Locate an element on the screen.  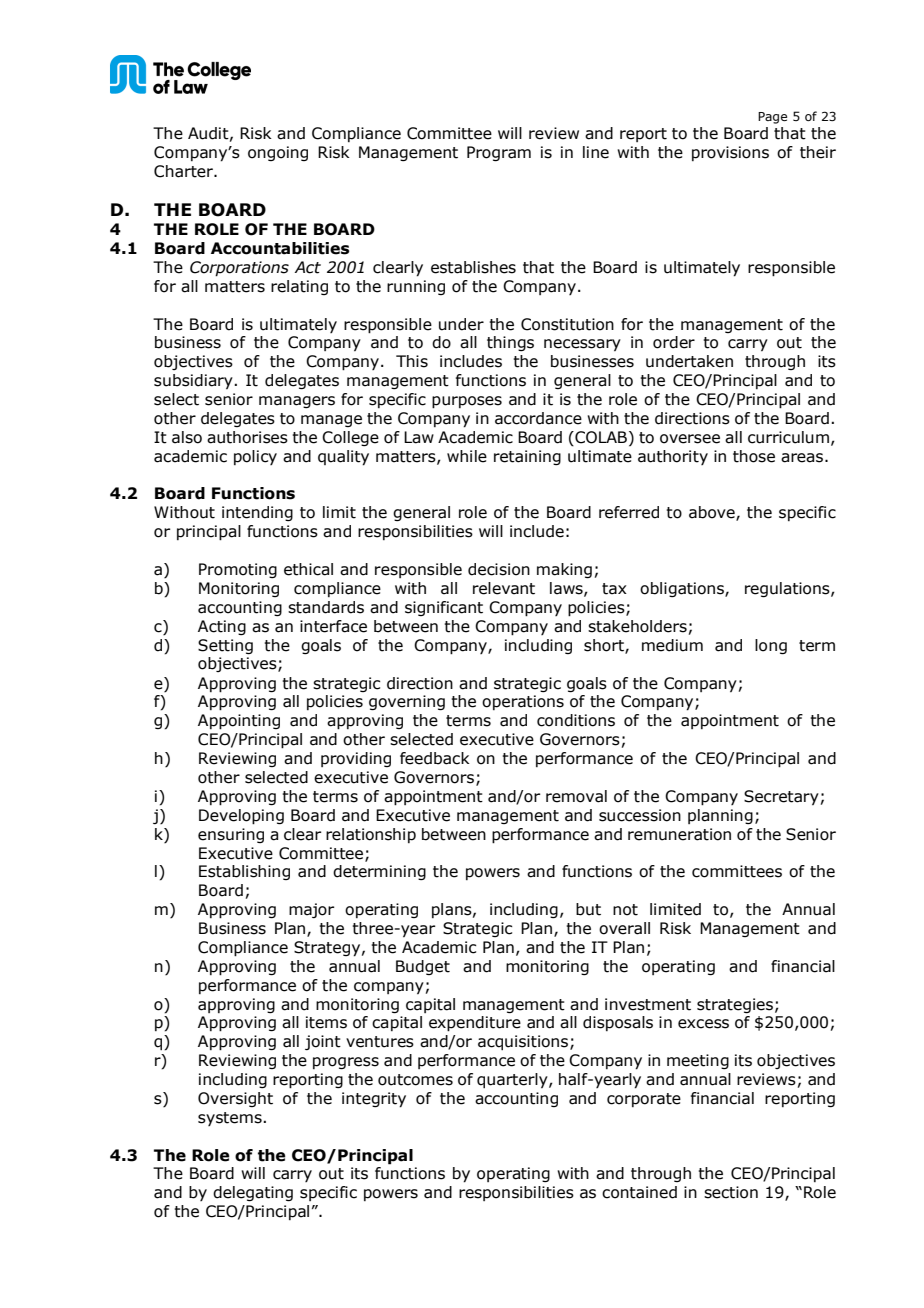
Setting is located at coordinates (225, 646).
